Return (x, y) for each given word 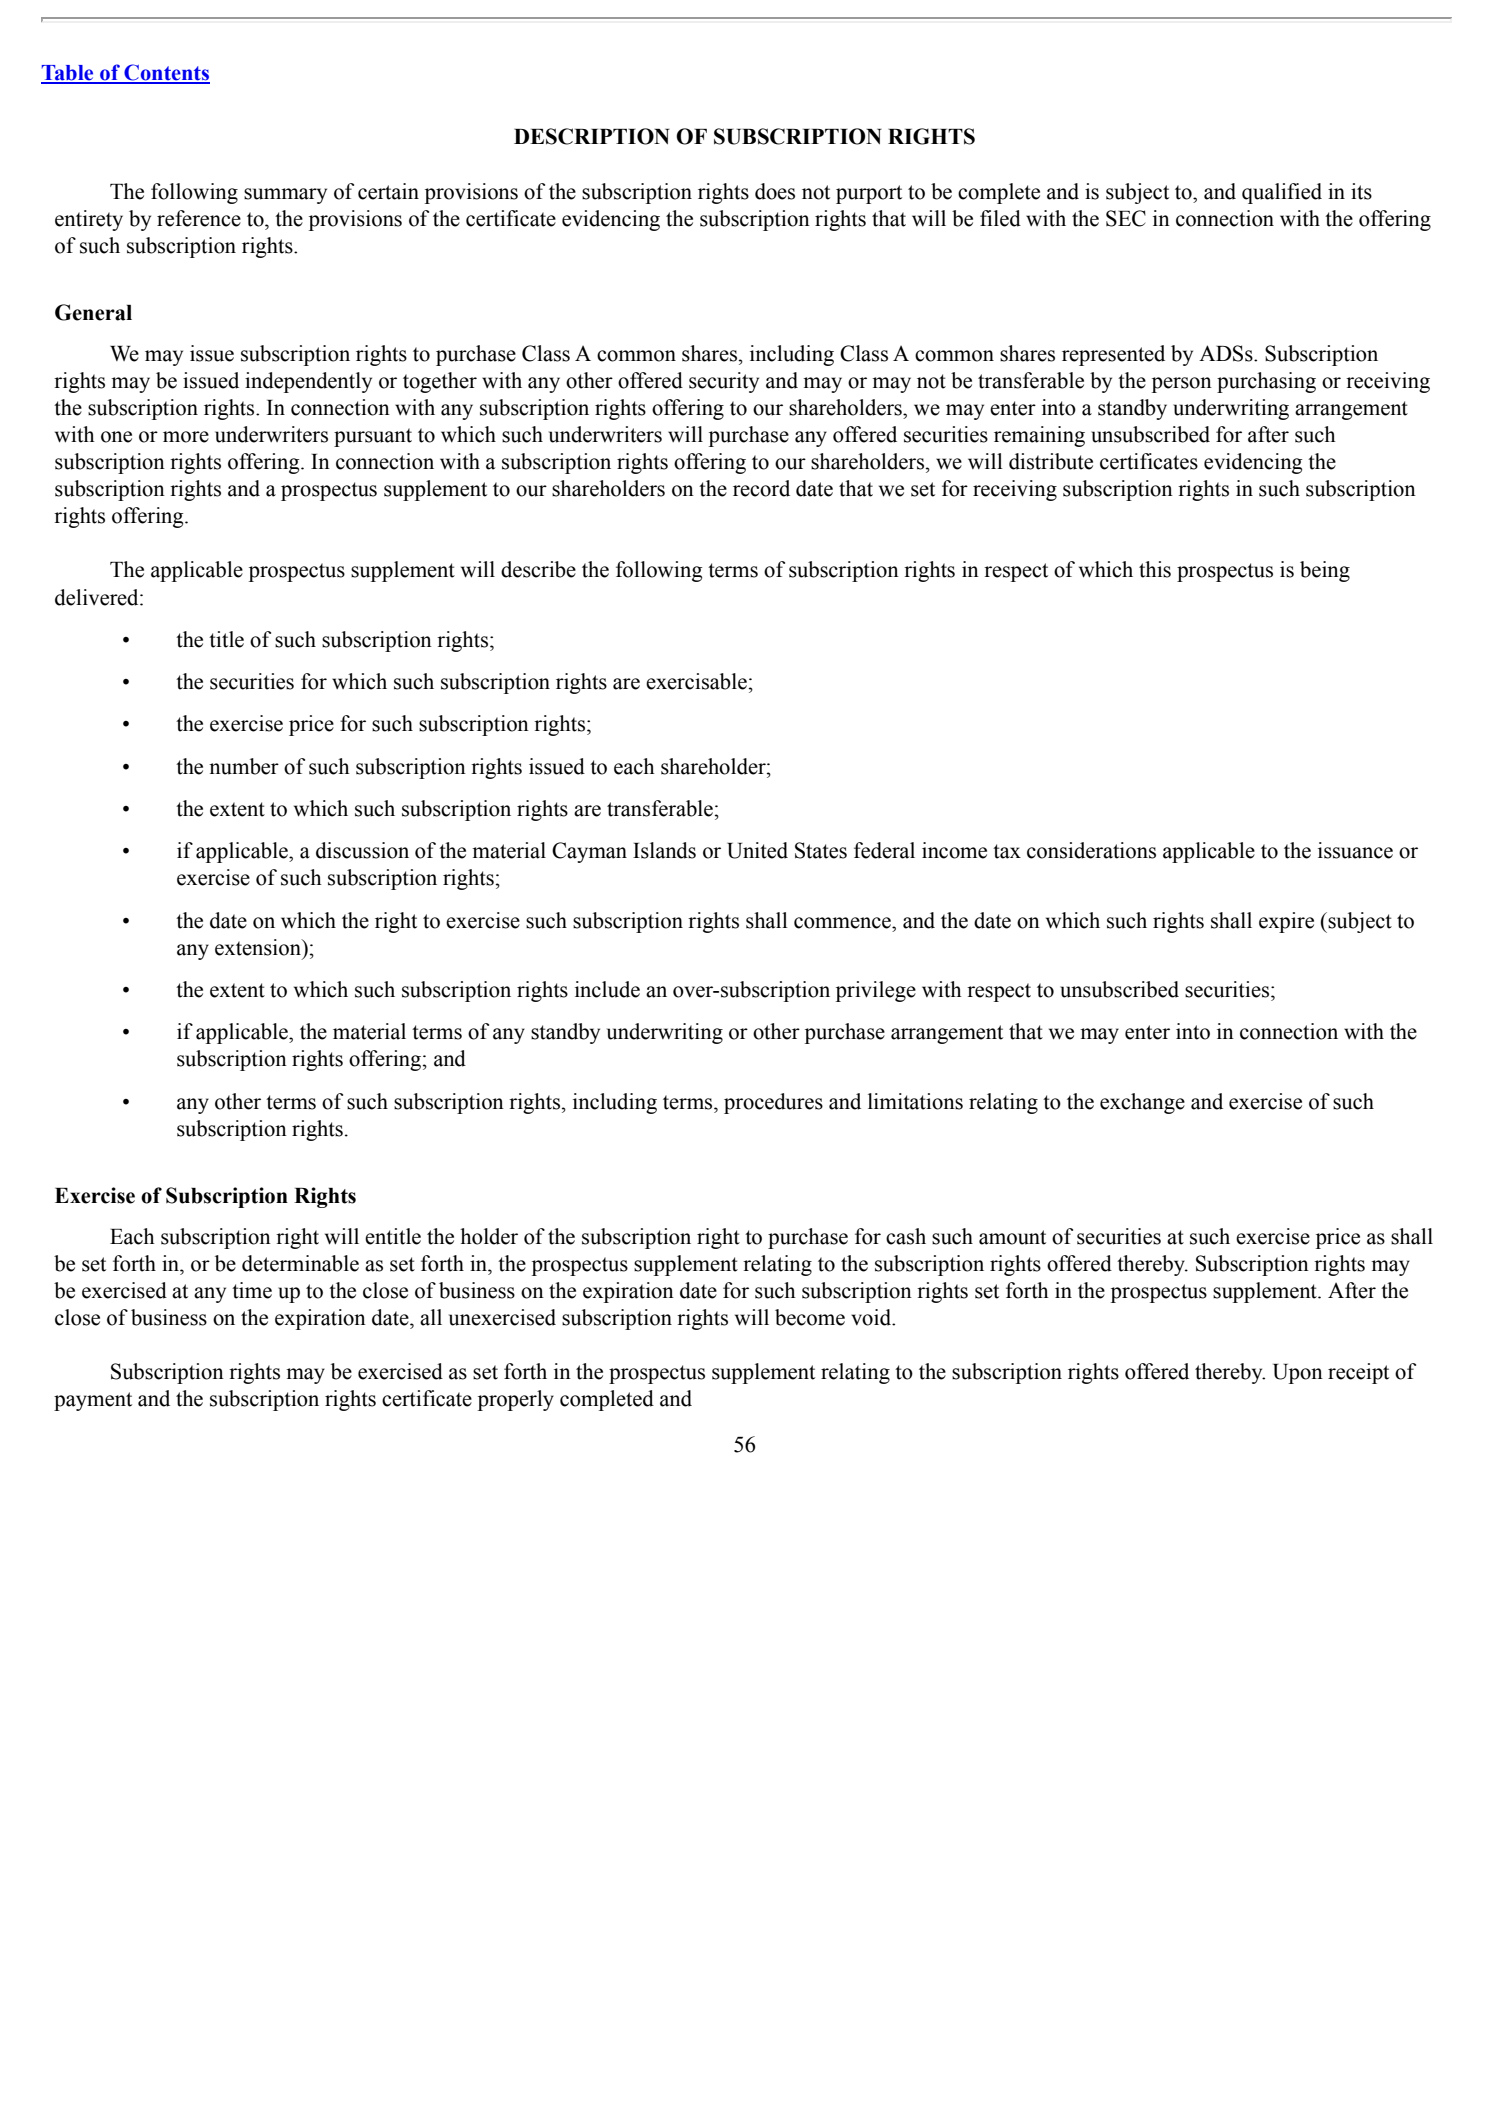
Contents (166, 73)
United (757, 850)
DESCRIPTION (592, 136)
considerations (1091, 850)
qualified (1282, 193)
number (244, 766)
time (252, 1290)
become (810, 1317)
